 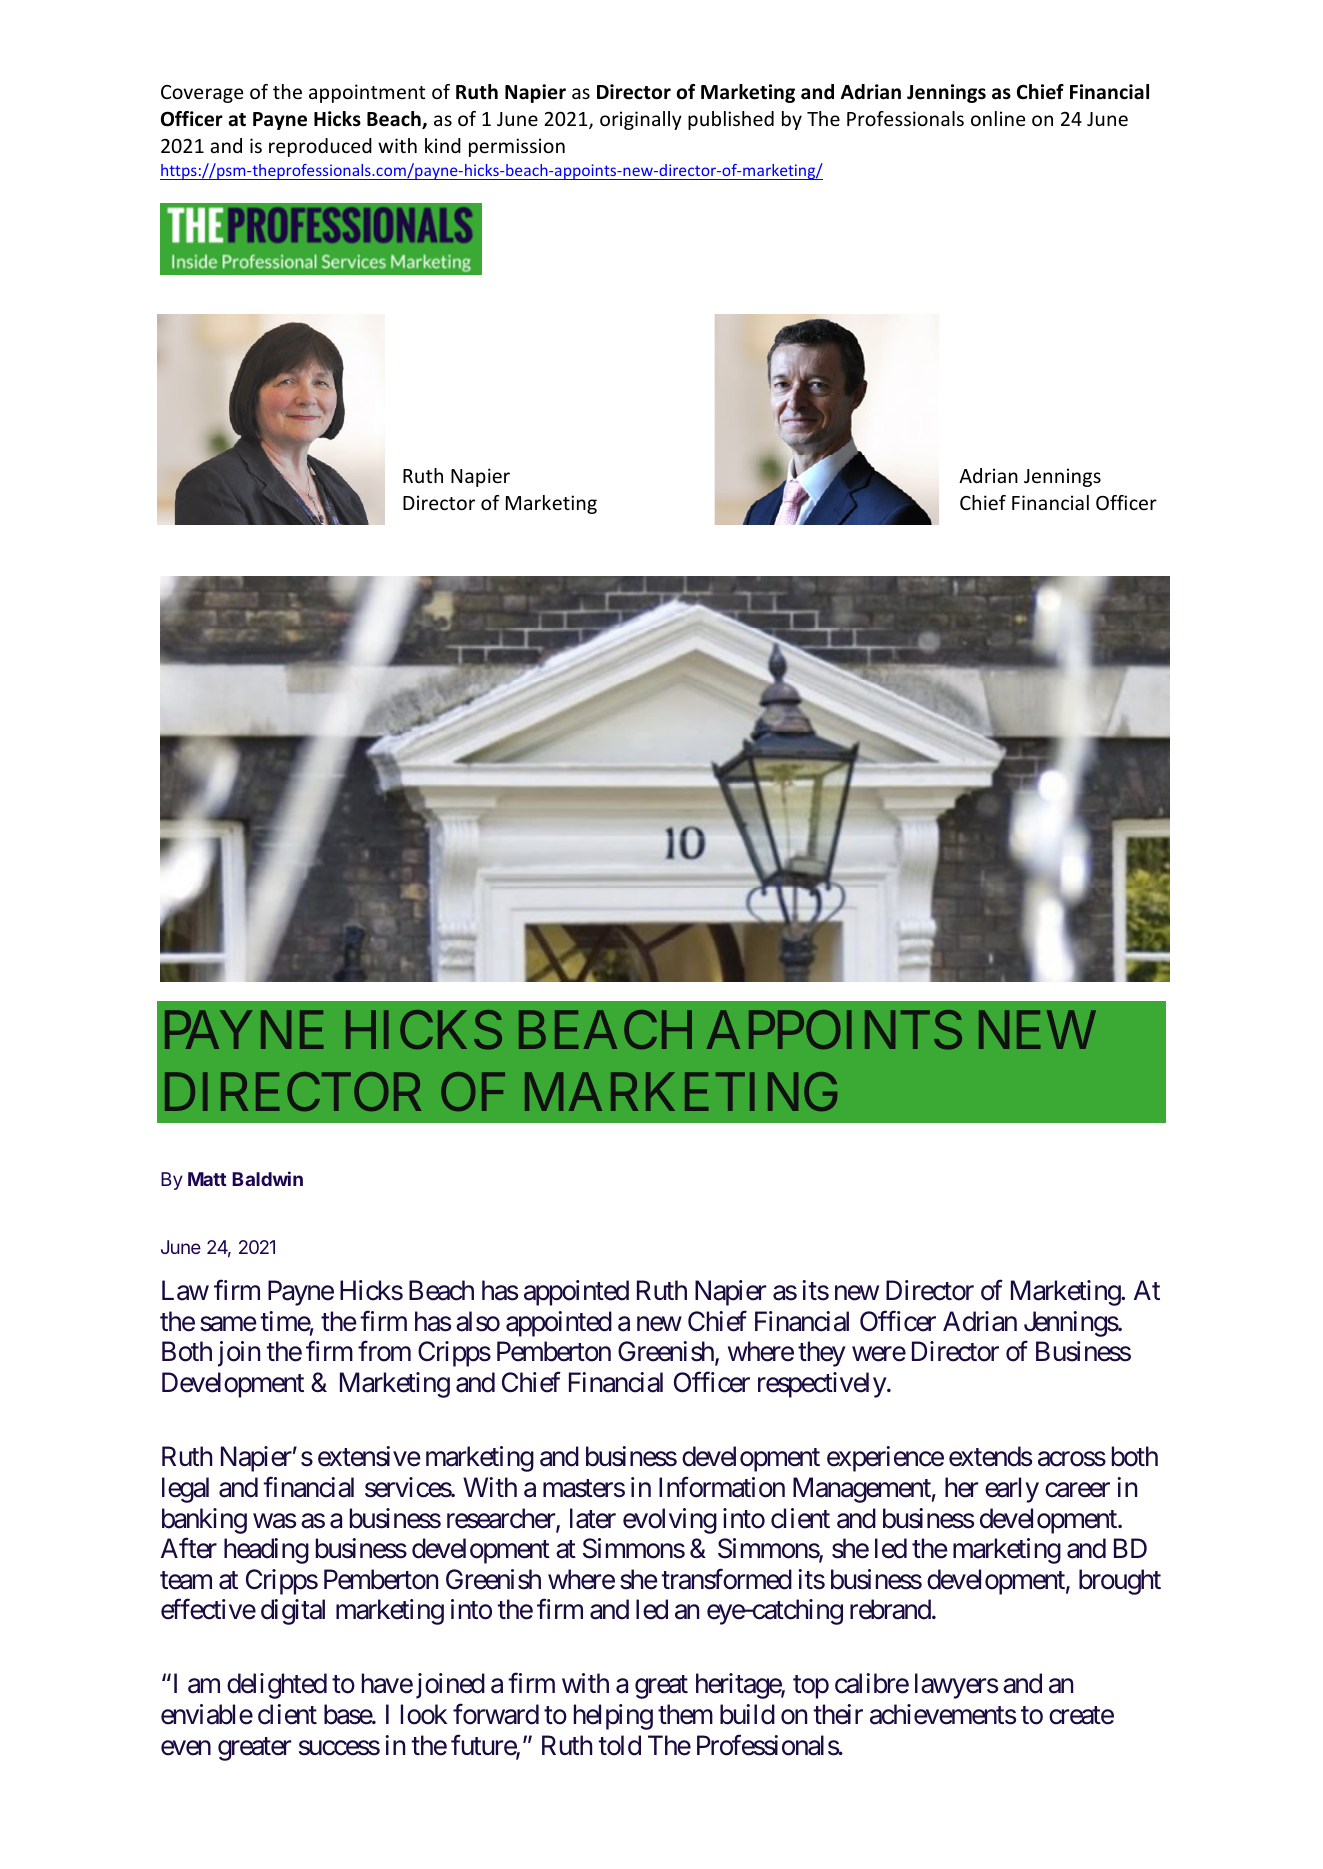 I want to click on Baldwin, so click(x=267, y=1178).
